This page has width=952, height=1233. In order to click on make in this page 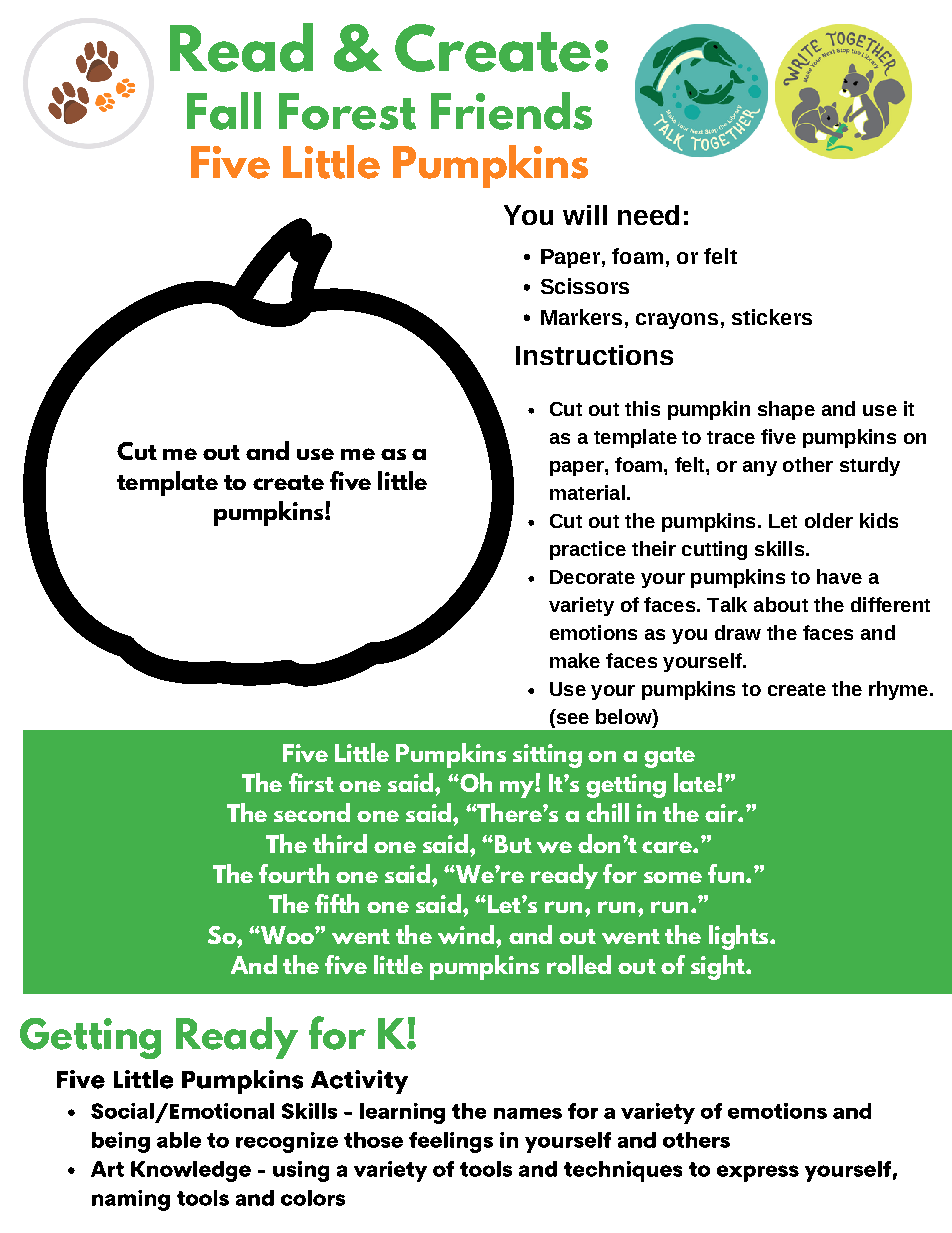, I will do `click(575, 660)`.
